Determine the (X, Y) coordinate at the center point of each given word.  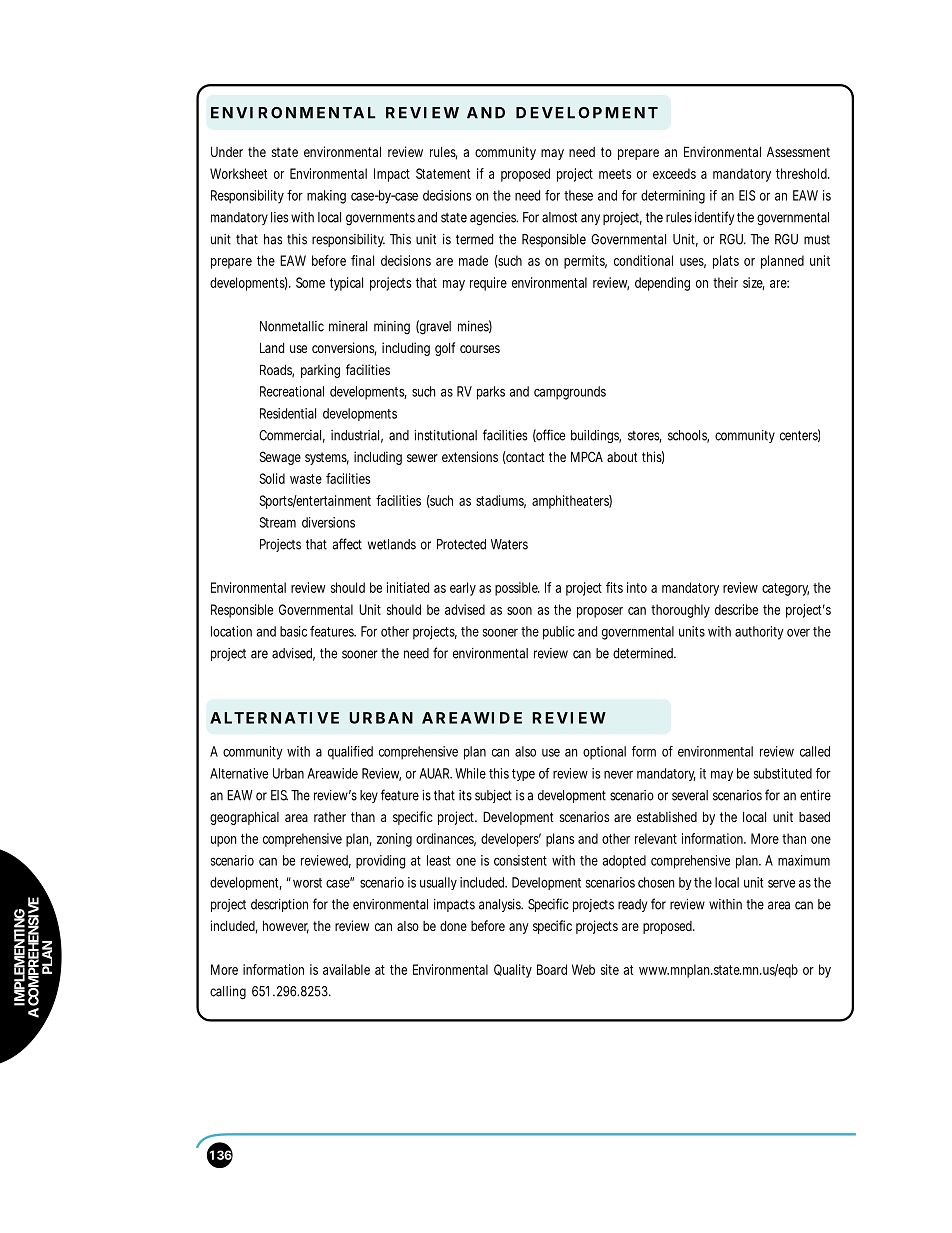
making (326, 197)
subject (493, 796)
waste (306, 479)
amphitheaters (572, 502)
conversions (344, 349)
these (578, 195)
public (559, 633)
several (690, 795)
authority (759, 633)
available (346, 969)
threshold (803, 173)
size (754, 283)
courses (480, 349)
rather (330, 817)
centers (800, 435)
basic (293, 631)
